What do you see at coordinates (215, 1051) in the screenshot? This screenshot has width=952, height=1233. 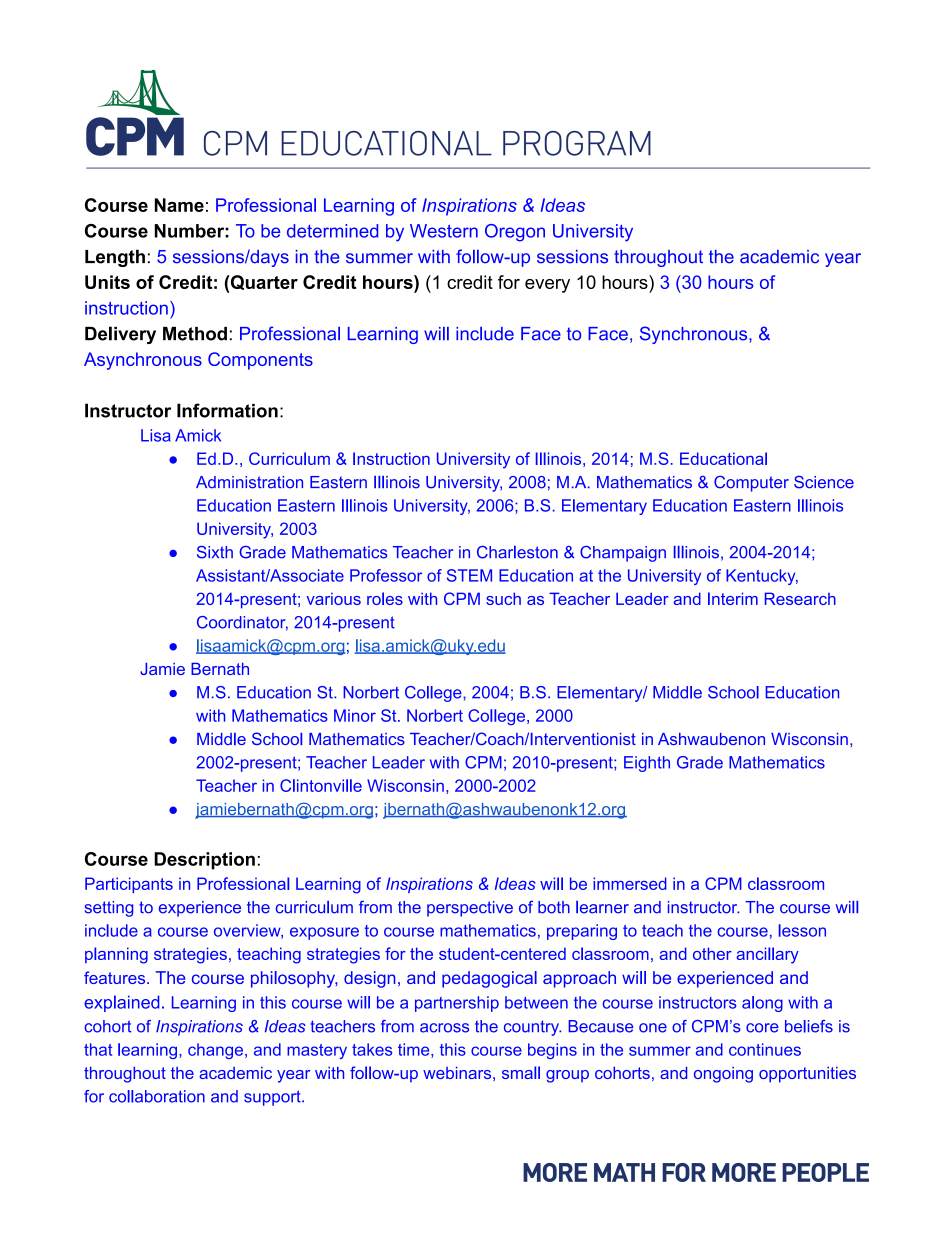 I see `change` at bounding box center [215, 1051].
